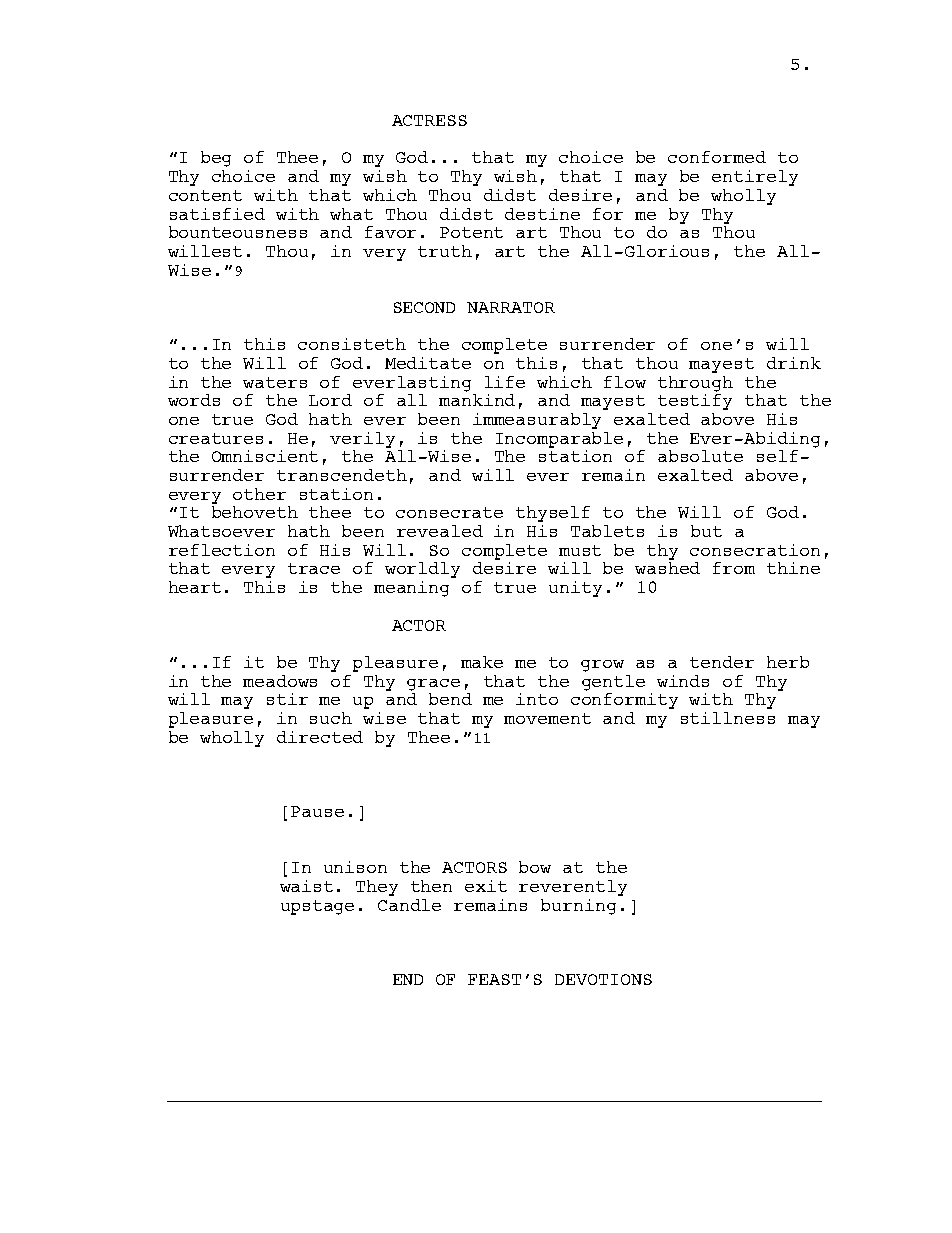 The width and height of the image is (952, 1233). What do you see at coordinates (216, 159) in the image?
I see `beg` at bounding box center [216, 159].
